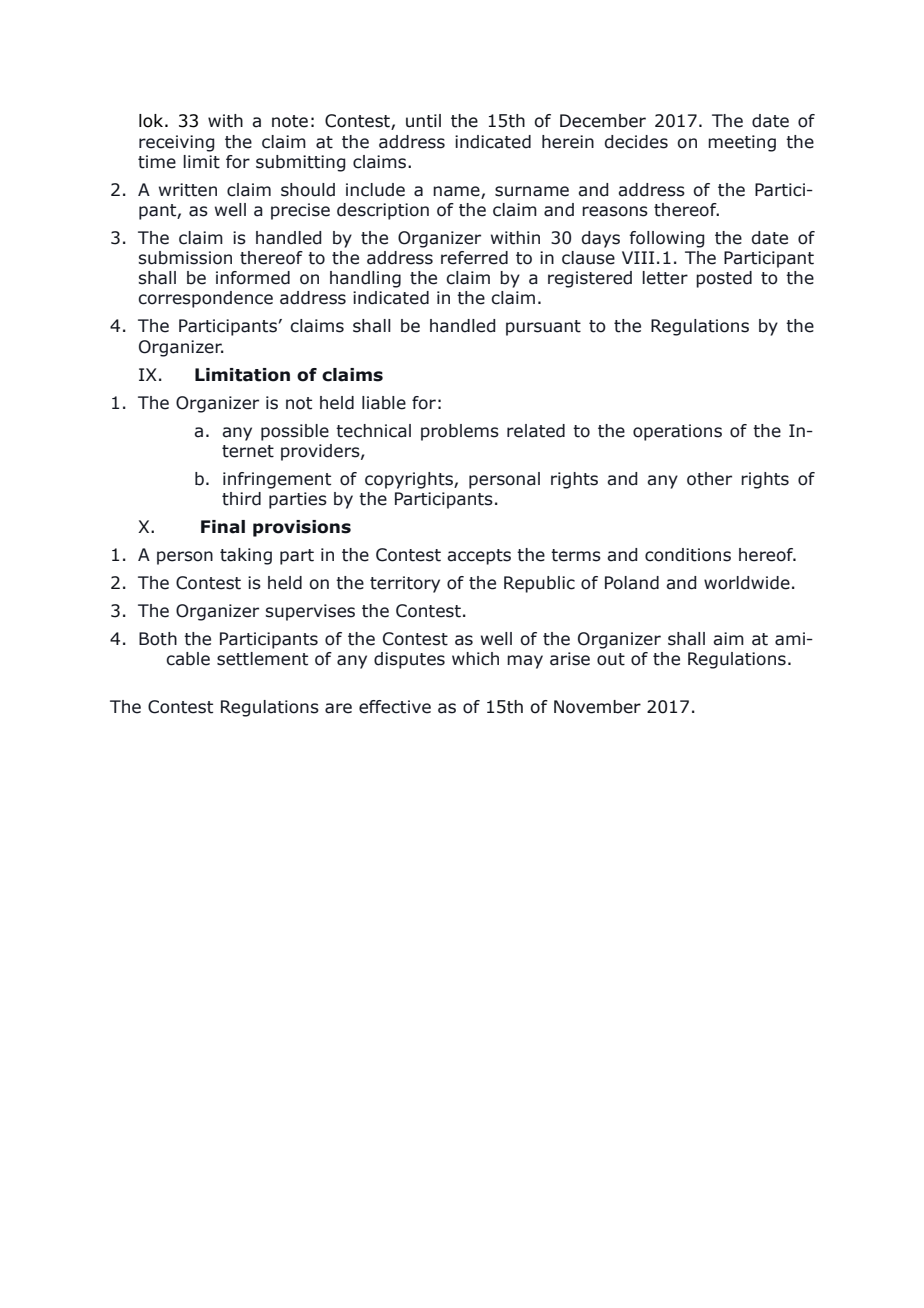 Image resolution: width=924 pixels, height=1308 pixels. I want to click on taking, so click(246, 556).
